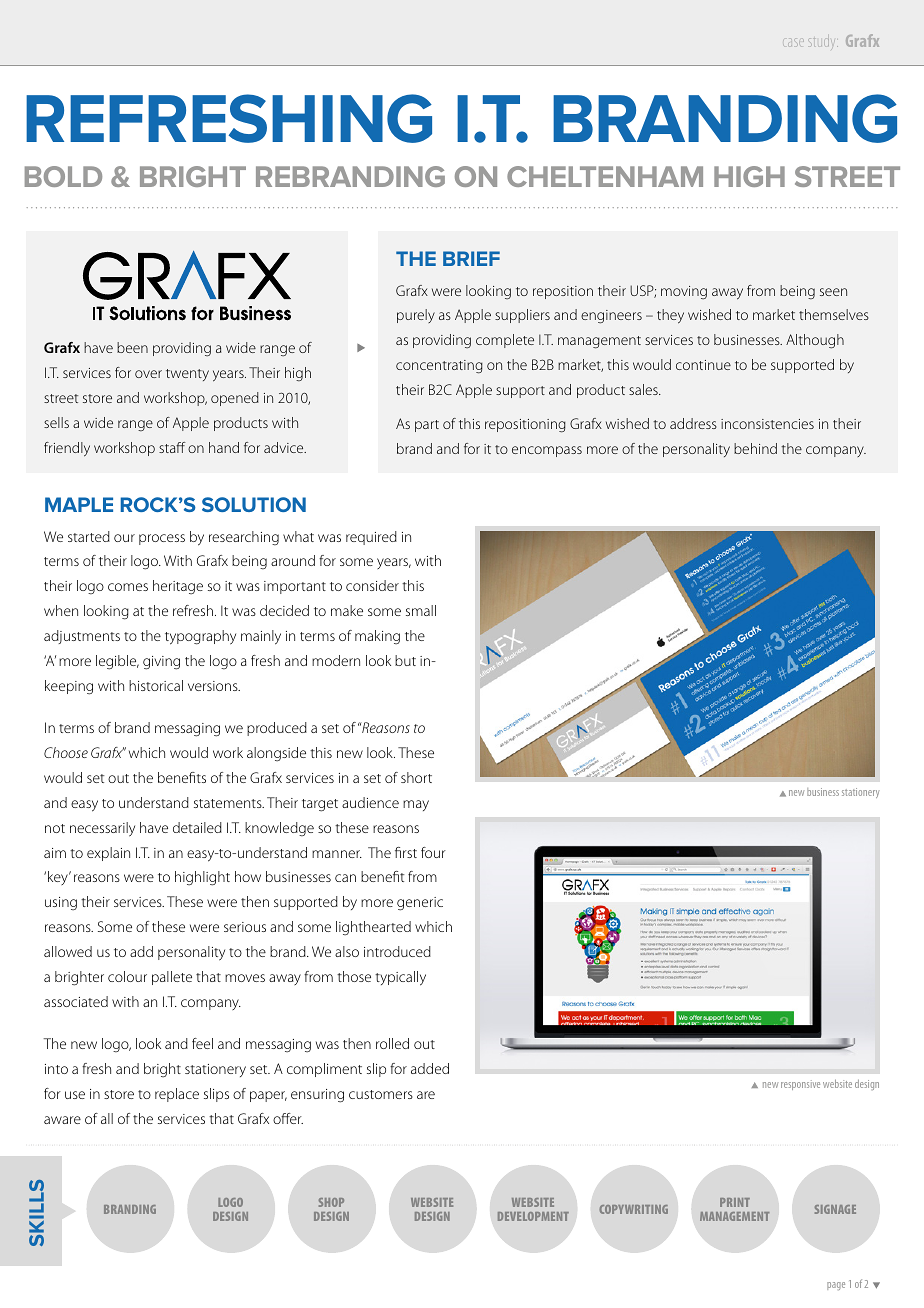  What do you see at coordinates (471, 258) in the screenshot?
I see `BRIEF` at bounding box center [471, 258].
